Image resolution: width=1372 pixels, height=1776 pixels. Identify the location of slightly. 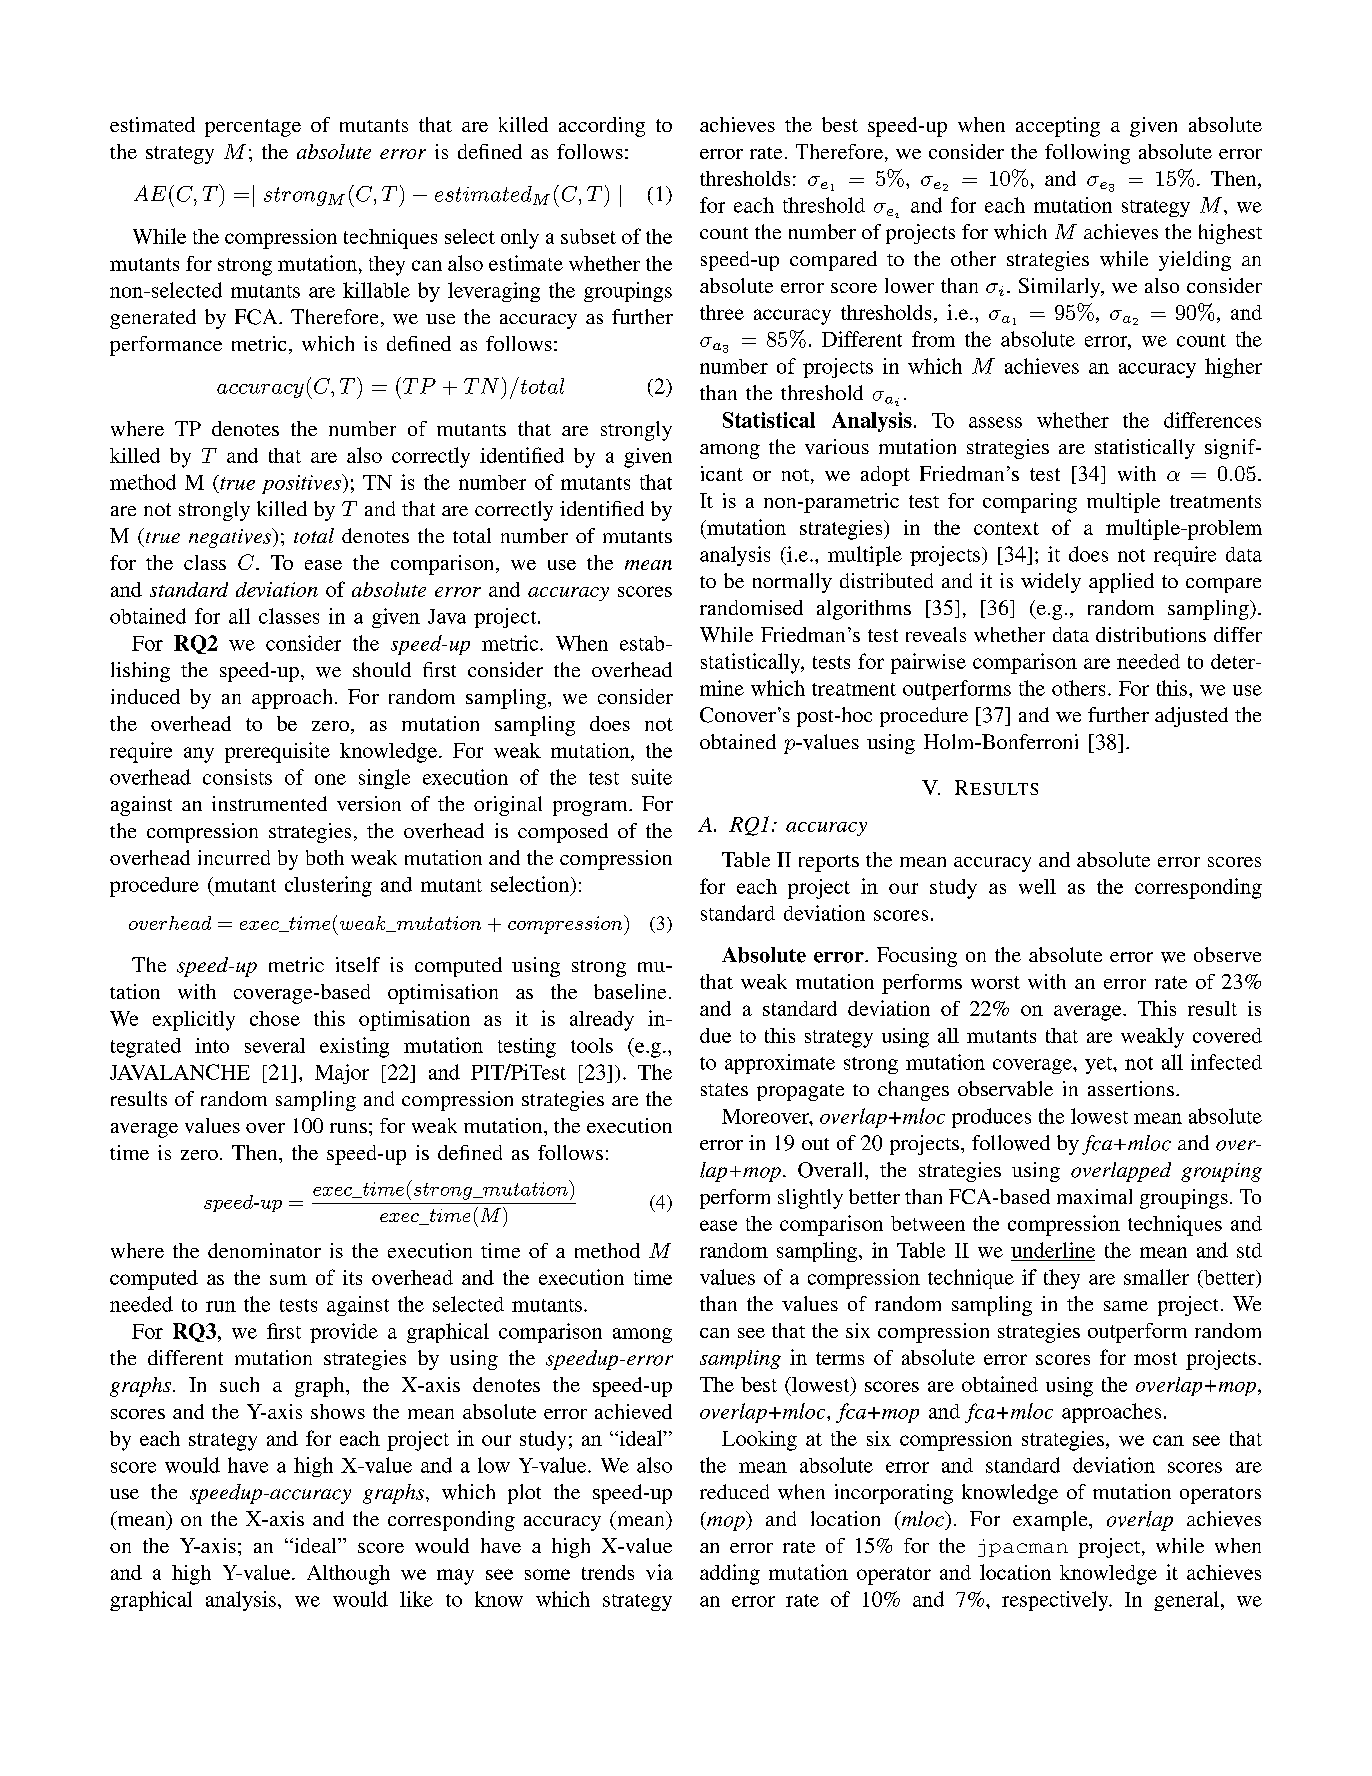
(810, 1199).
